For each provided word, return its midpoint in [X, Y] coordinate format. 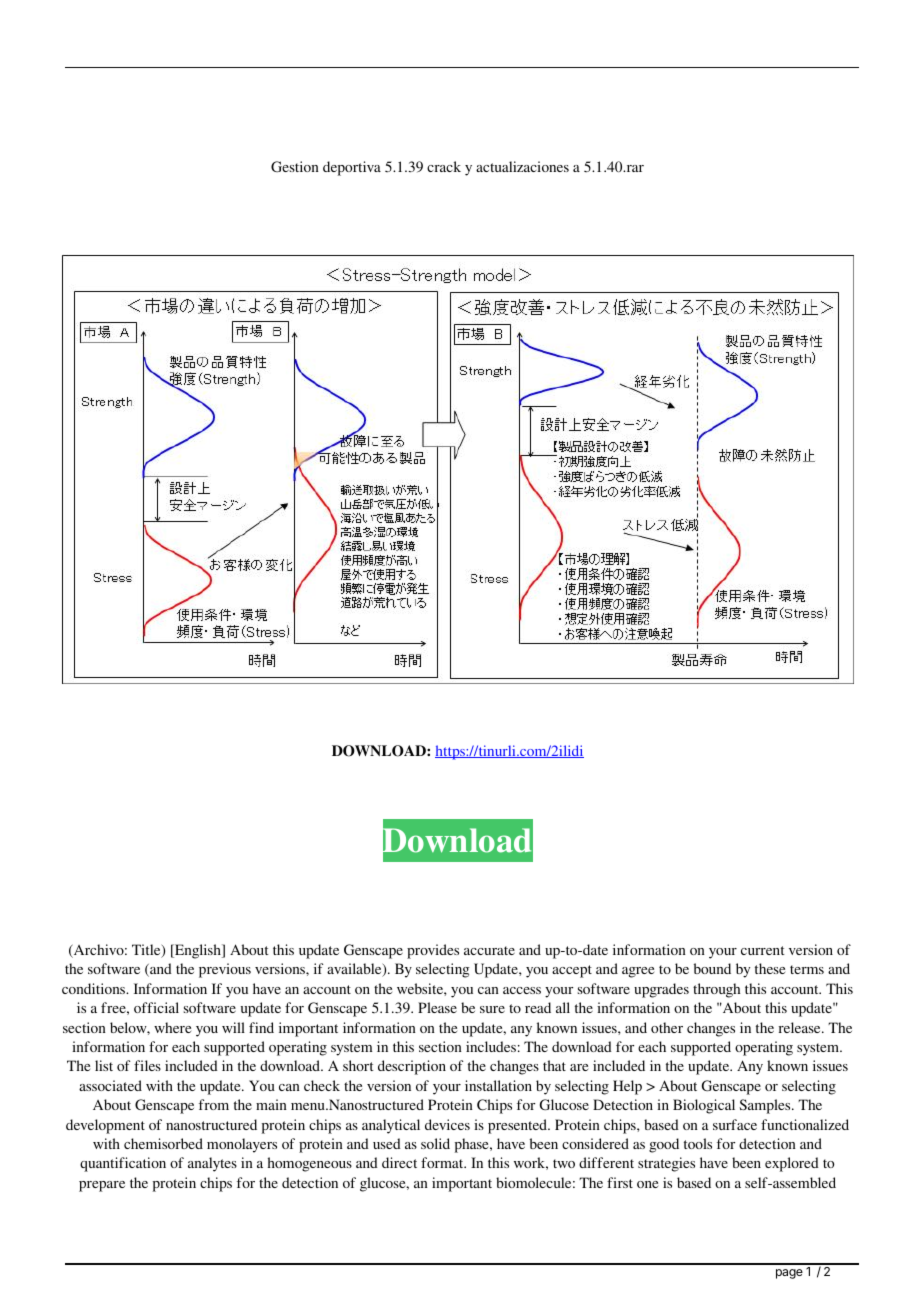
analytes [212, 1164]
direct [399, 1162]
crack [444, 166]
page [789, 1274]
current [763, 950]
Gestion [295, 166]
